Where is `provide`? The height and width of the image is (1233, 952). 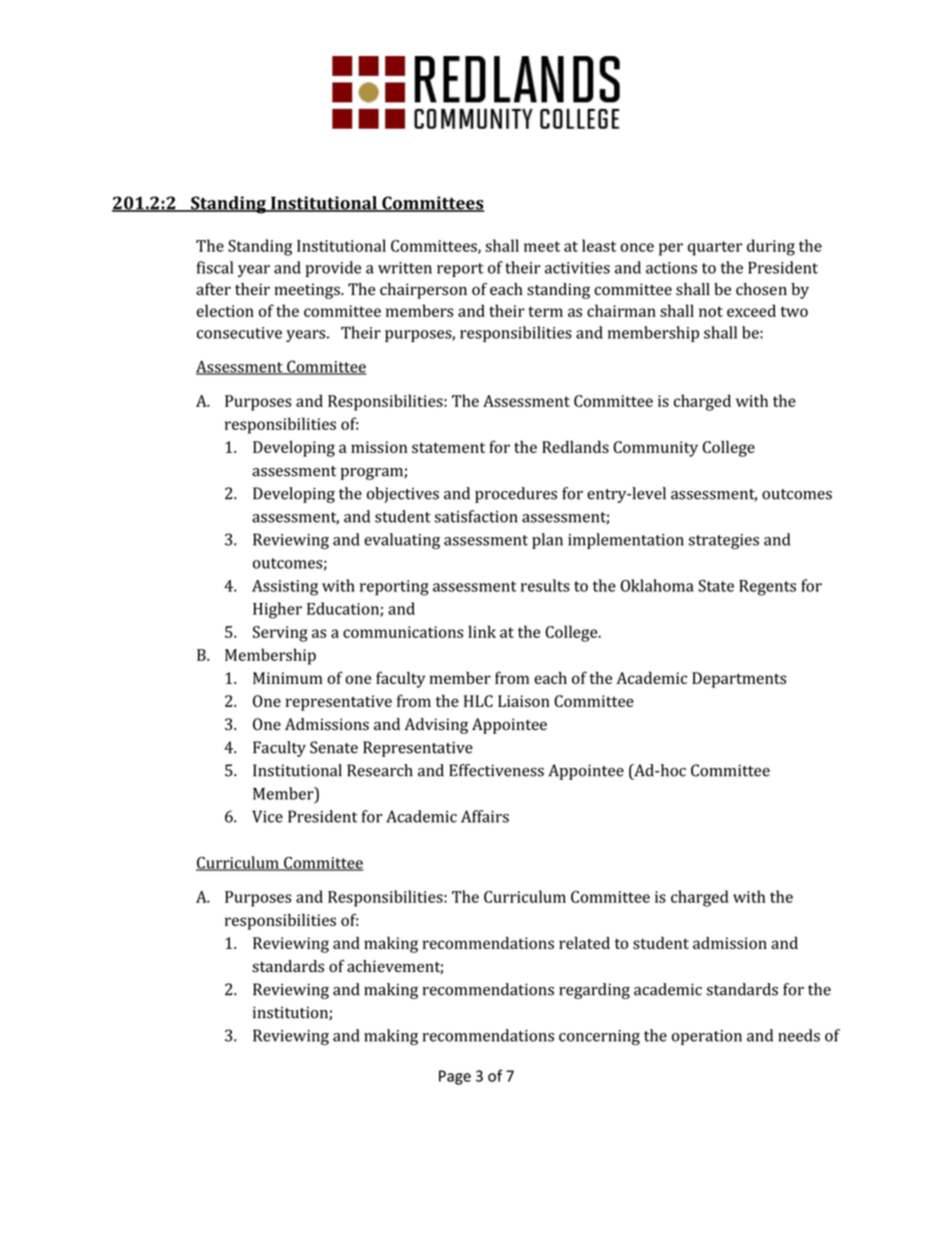
provide is located at coordinates (333, 269).
